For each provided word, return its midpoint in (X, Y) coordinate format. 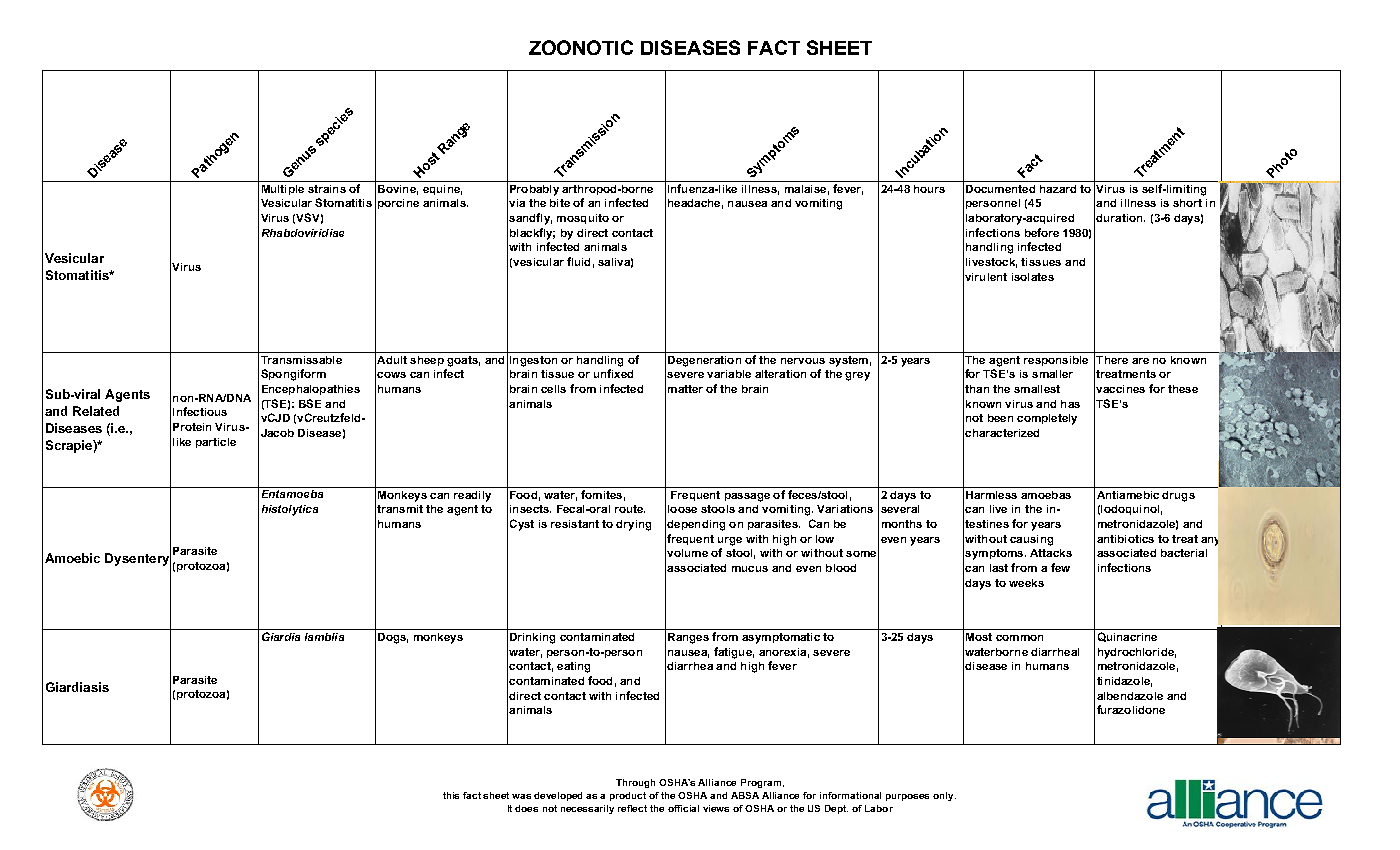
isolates (1033, 277)
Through (635, 783)
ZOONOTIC (581, 47)
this (451, 795)
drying (633, 525)
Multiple (283, 190)
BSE (310, 403)
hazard (1058, 189)
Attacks (1051, 553)
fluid (578, 261)
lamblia (324, 637)
